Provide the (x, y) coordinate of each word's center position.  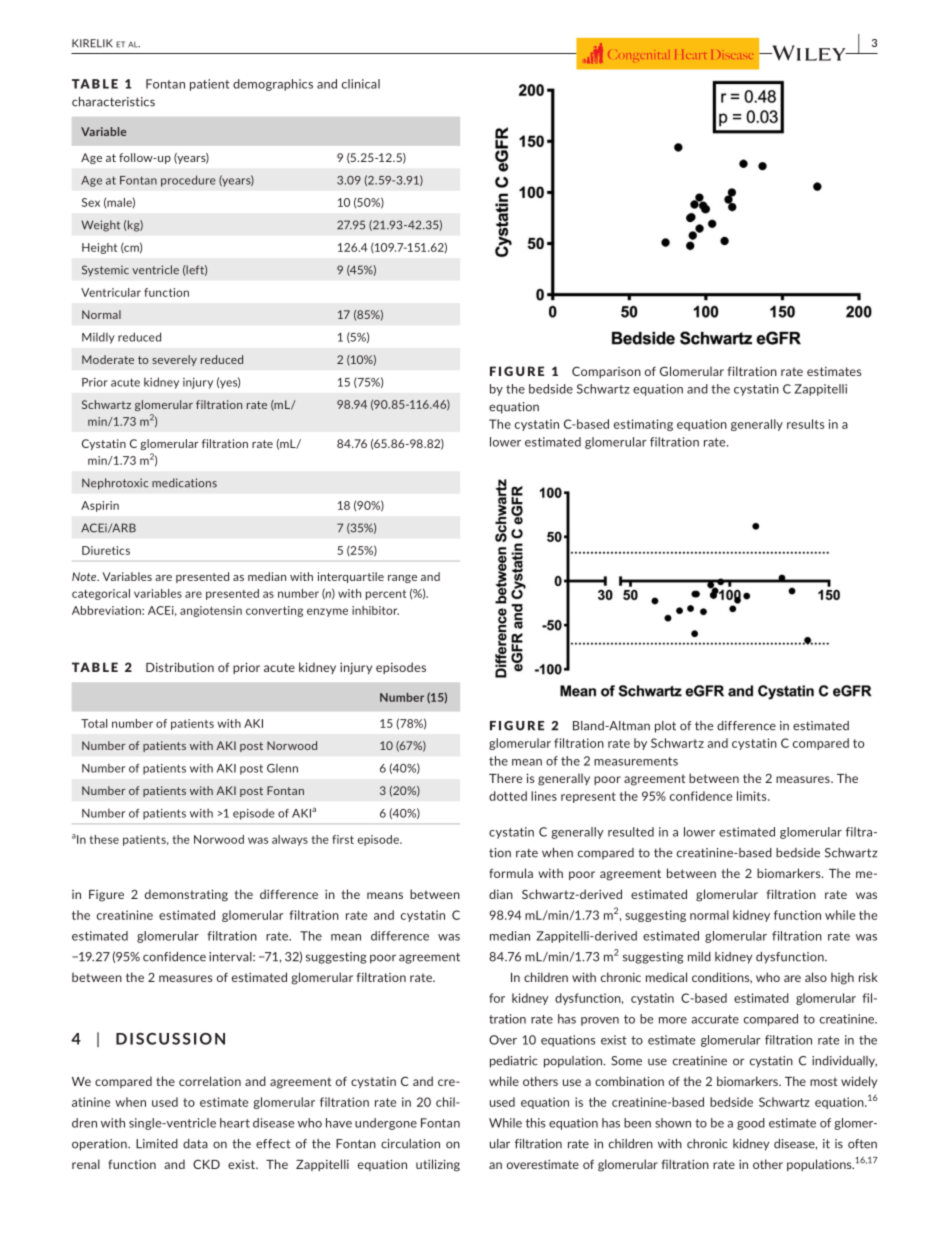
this (536, 1123)
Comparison (606, 372)
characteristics (113, 102)
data (195, 1144)
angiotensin (211, 611)
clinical (361, 84)
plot (665, 727)
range (402, 579)
